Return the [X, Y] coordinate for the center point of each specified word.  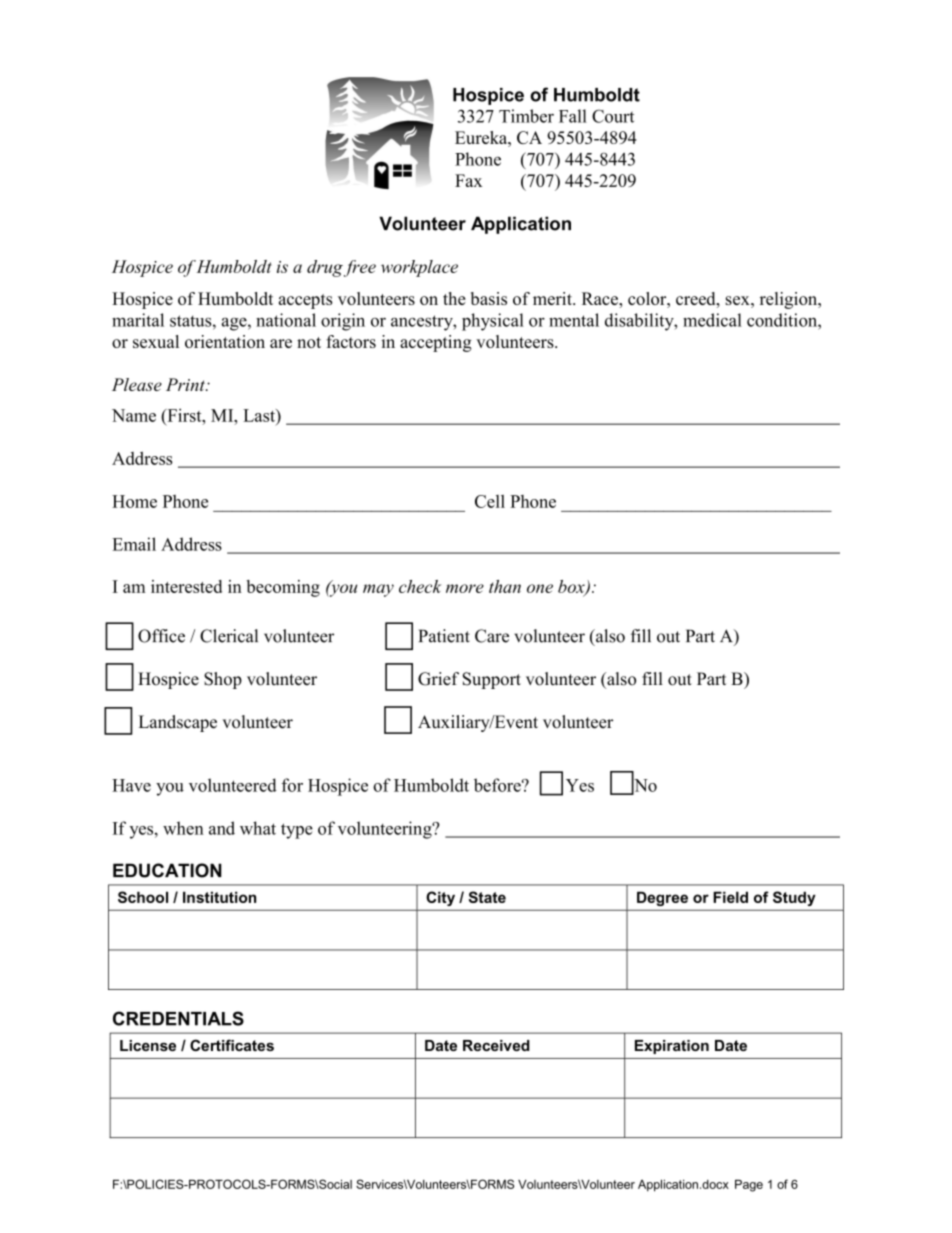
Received [496, 1045]
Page [749, 1185]
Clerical [229, 636]
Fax [468, 180]
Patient [444, 636]
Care [492, 636]
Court [613, 116]
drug [325, 268]
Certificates [232, 1045]
